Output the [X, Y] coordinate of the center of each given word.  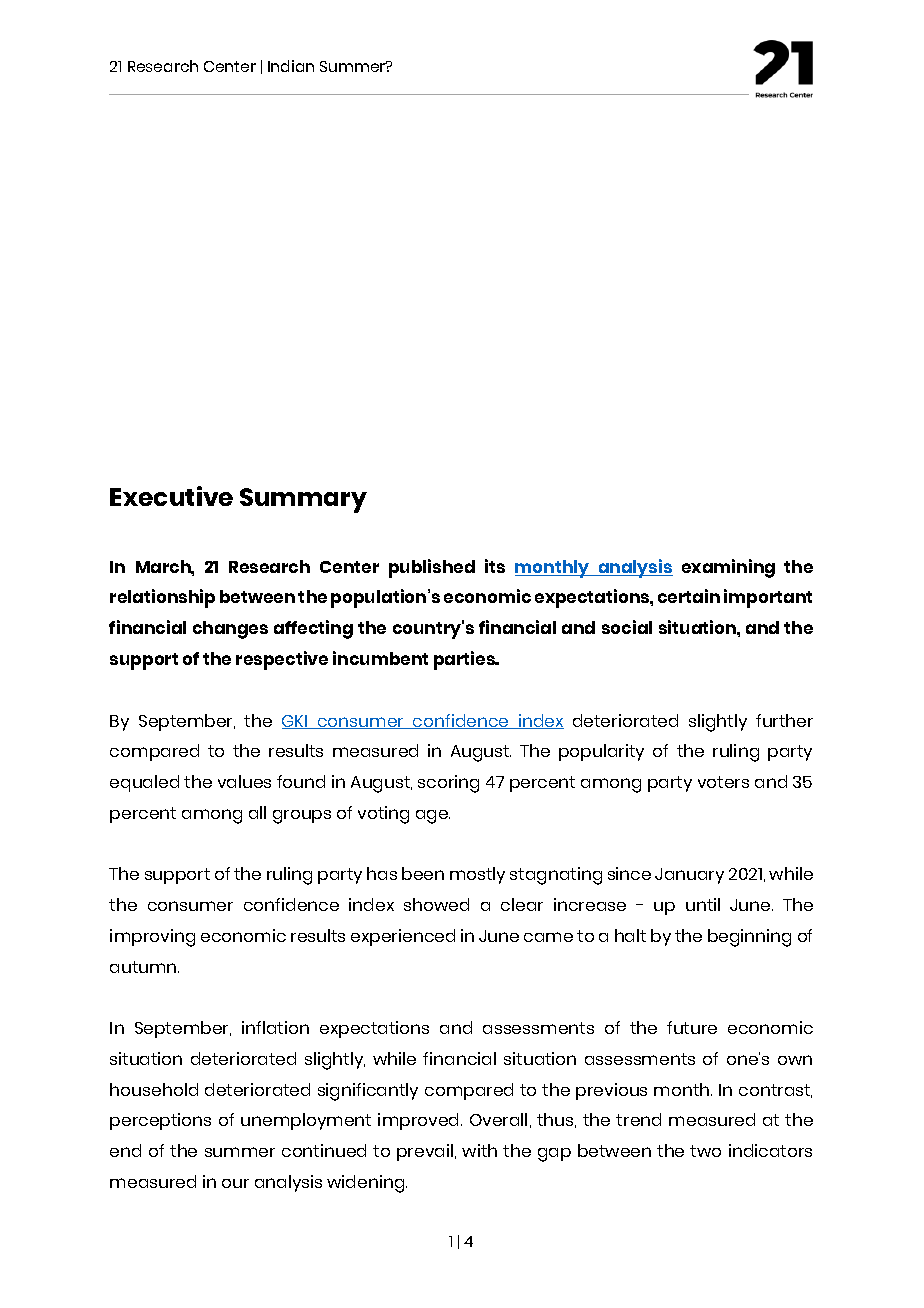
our [235, 1183]
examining [728, 568]
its [495, 566]
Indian [291, 66]
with [479, 1150]
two [705, 1151]
